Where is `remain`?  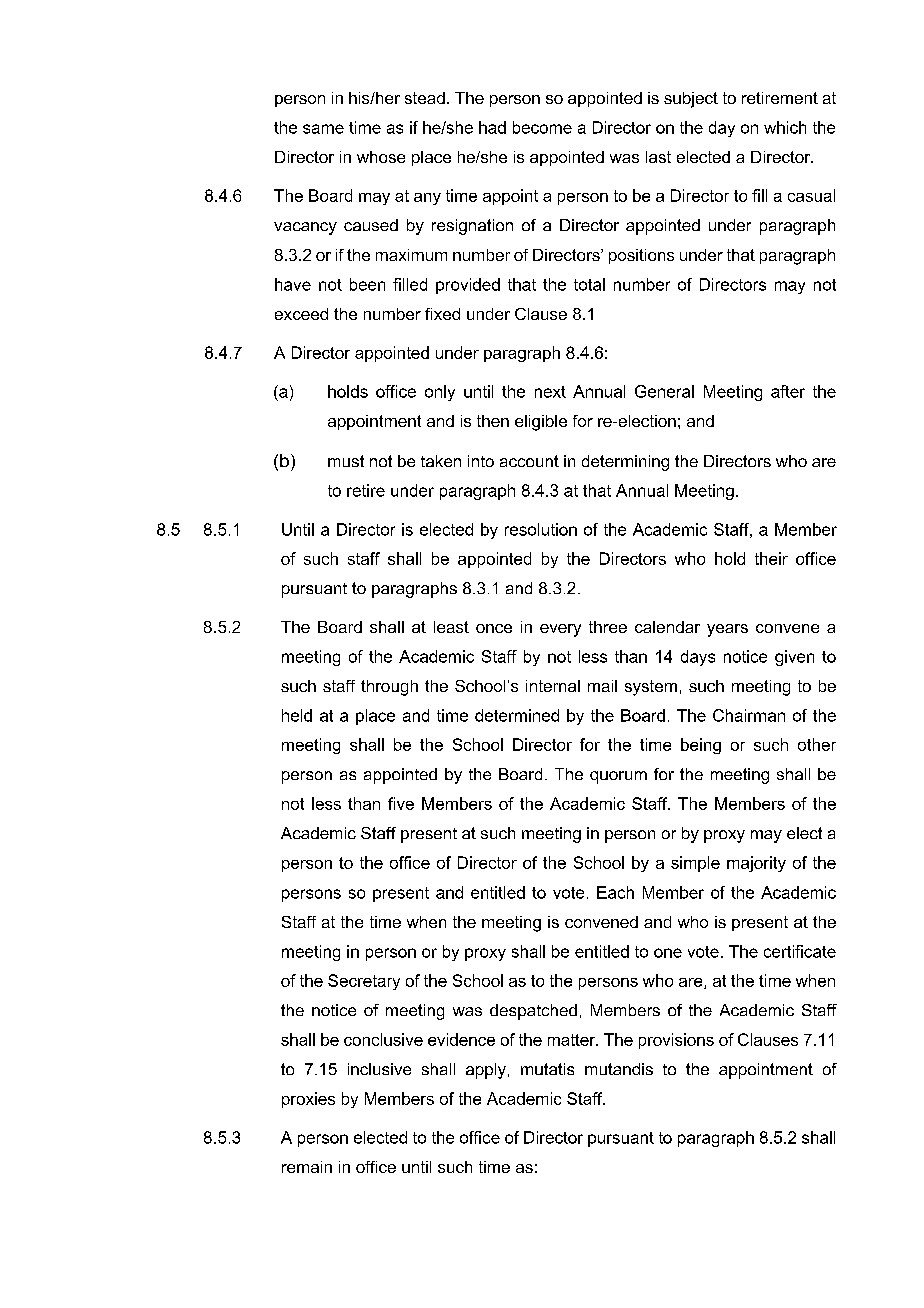 remain is located at coordinates (307, 1167).
